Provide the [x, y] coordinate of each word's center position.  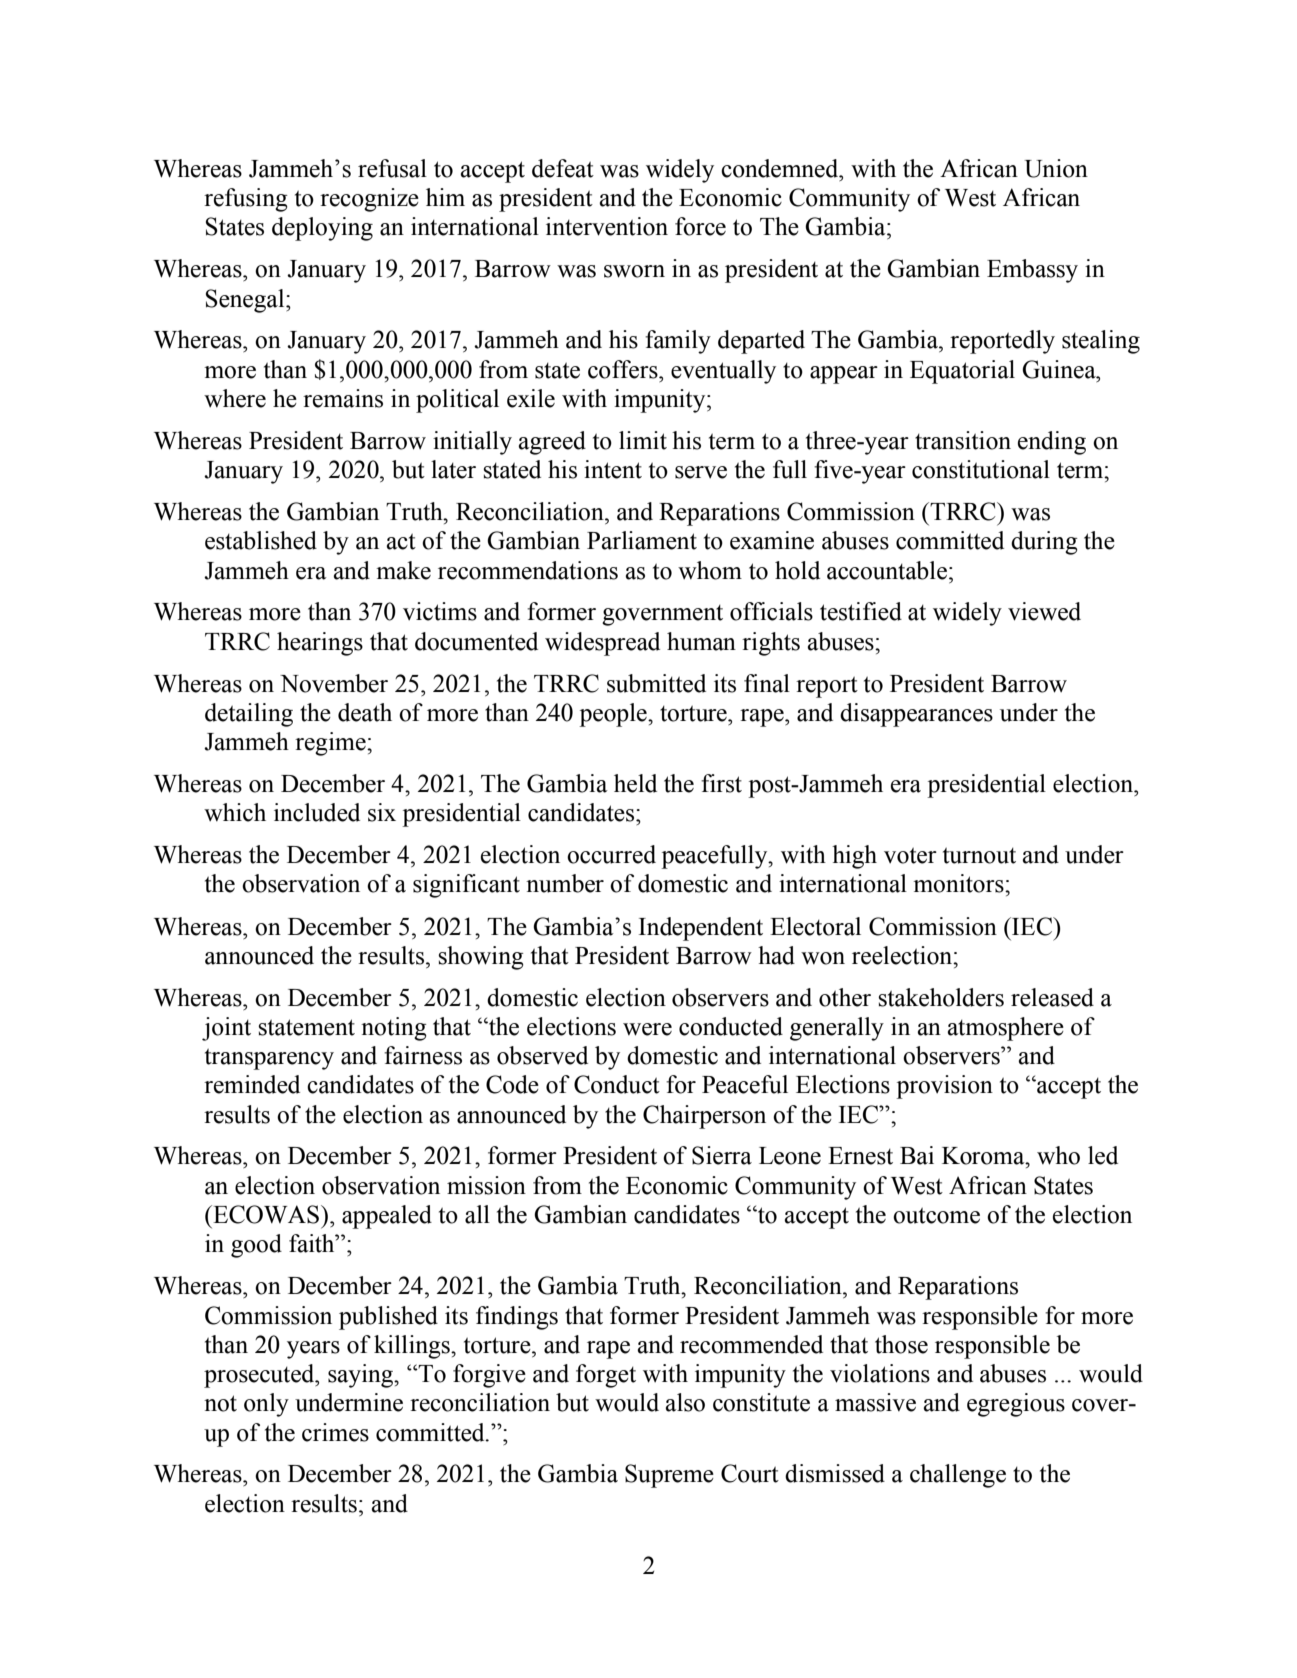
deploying [322, 229]
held [635, 783]
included [317, 812]
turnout [979, 856]
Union [1056, 168]
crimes [335, 1432]
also [685, 1402]
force [700, 226]
